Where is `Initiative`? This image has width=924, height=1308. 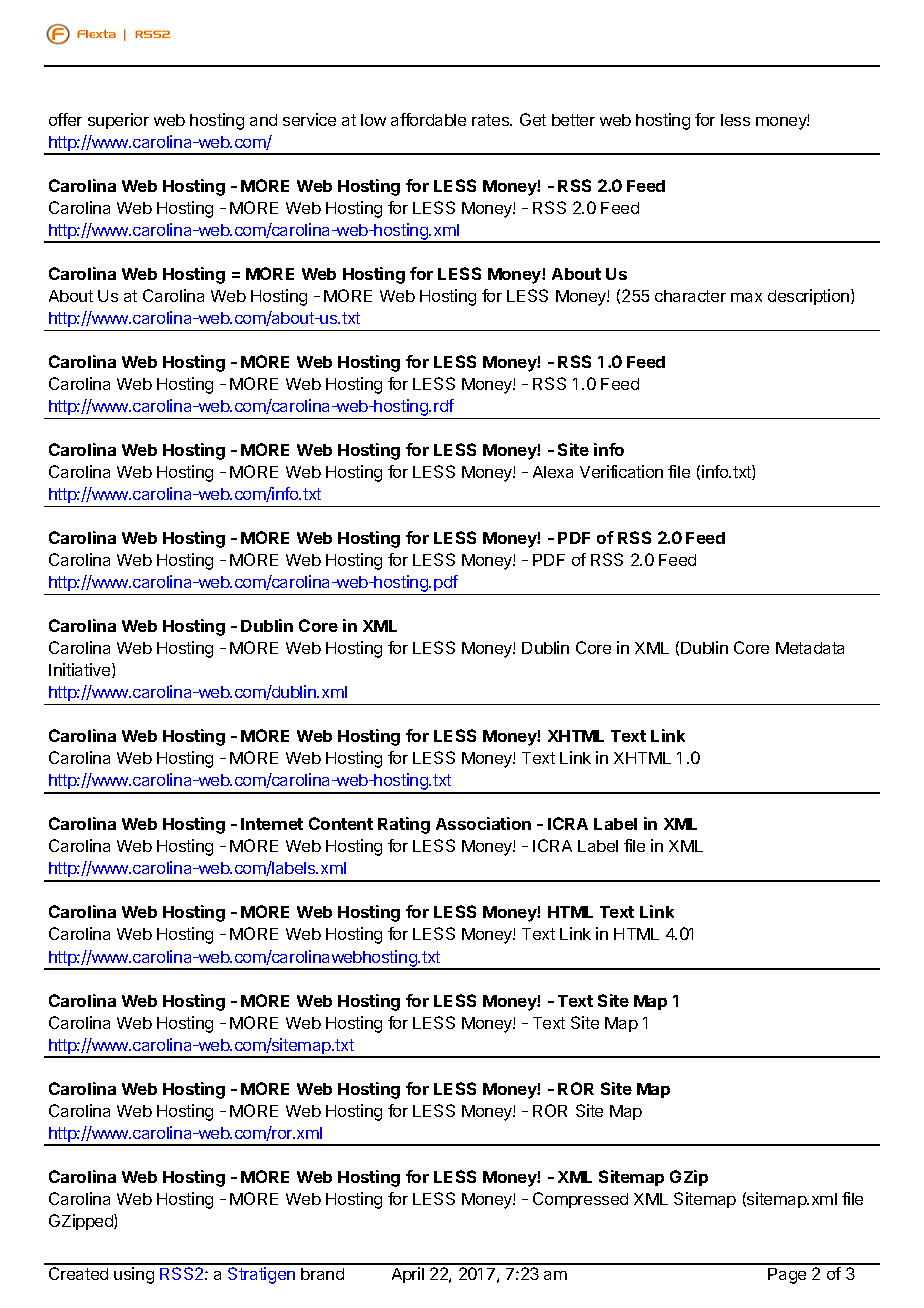
Initiative is located at coordinates (81, 670).
